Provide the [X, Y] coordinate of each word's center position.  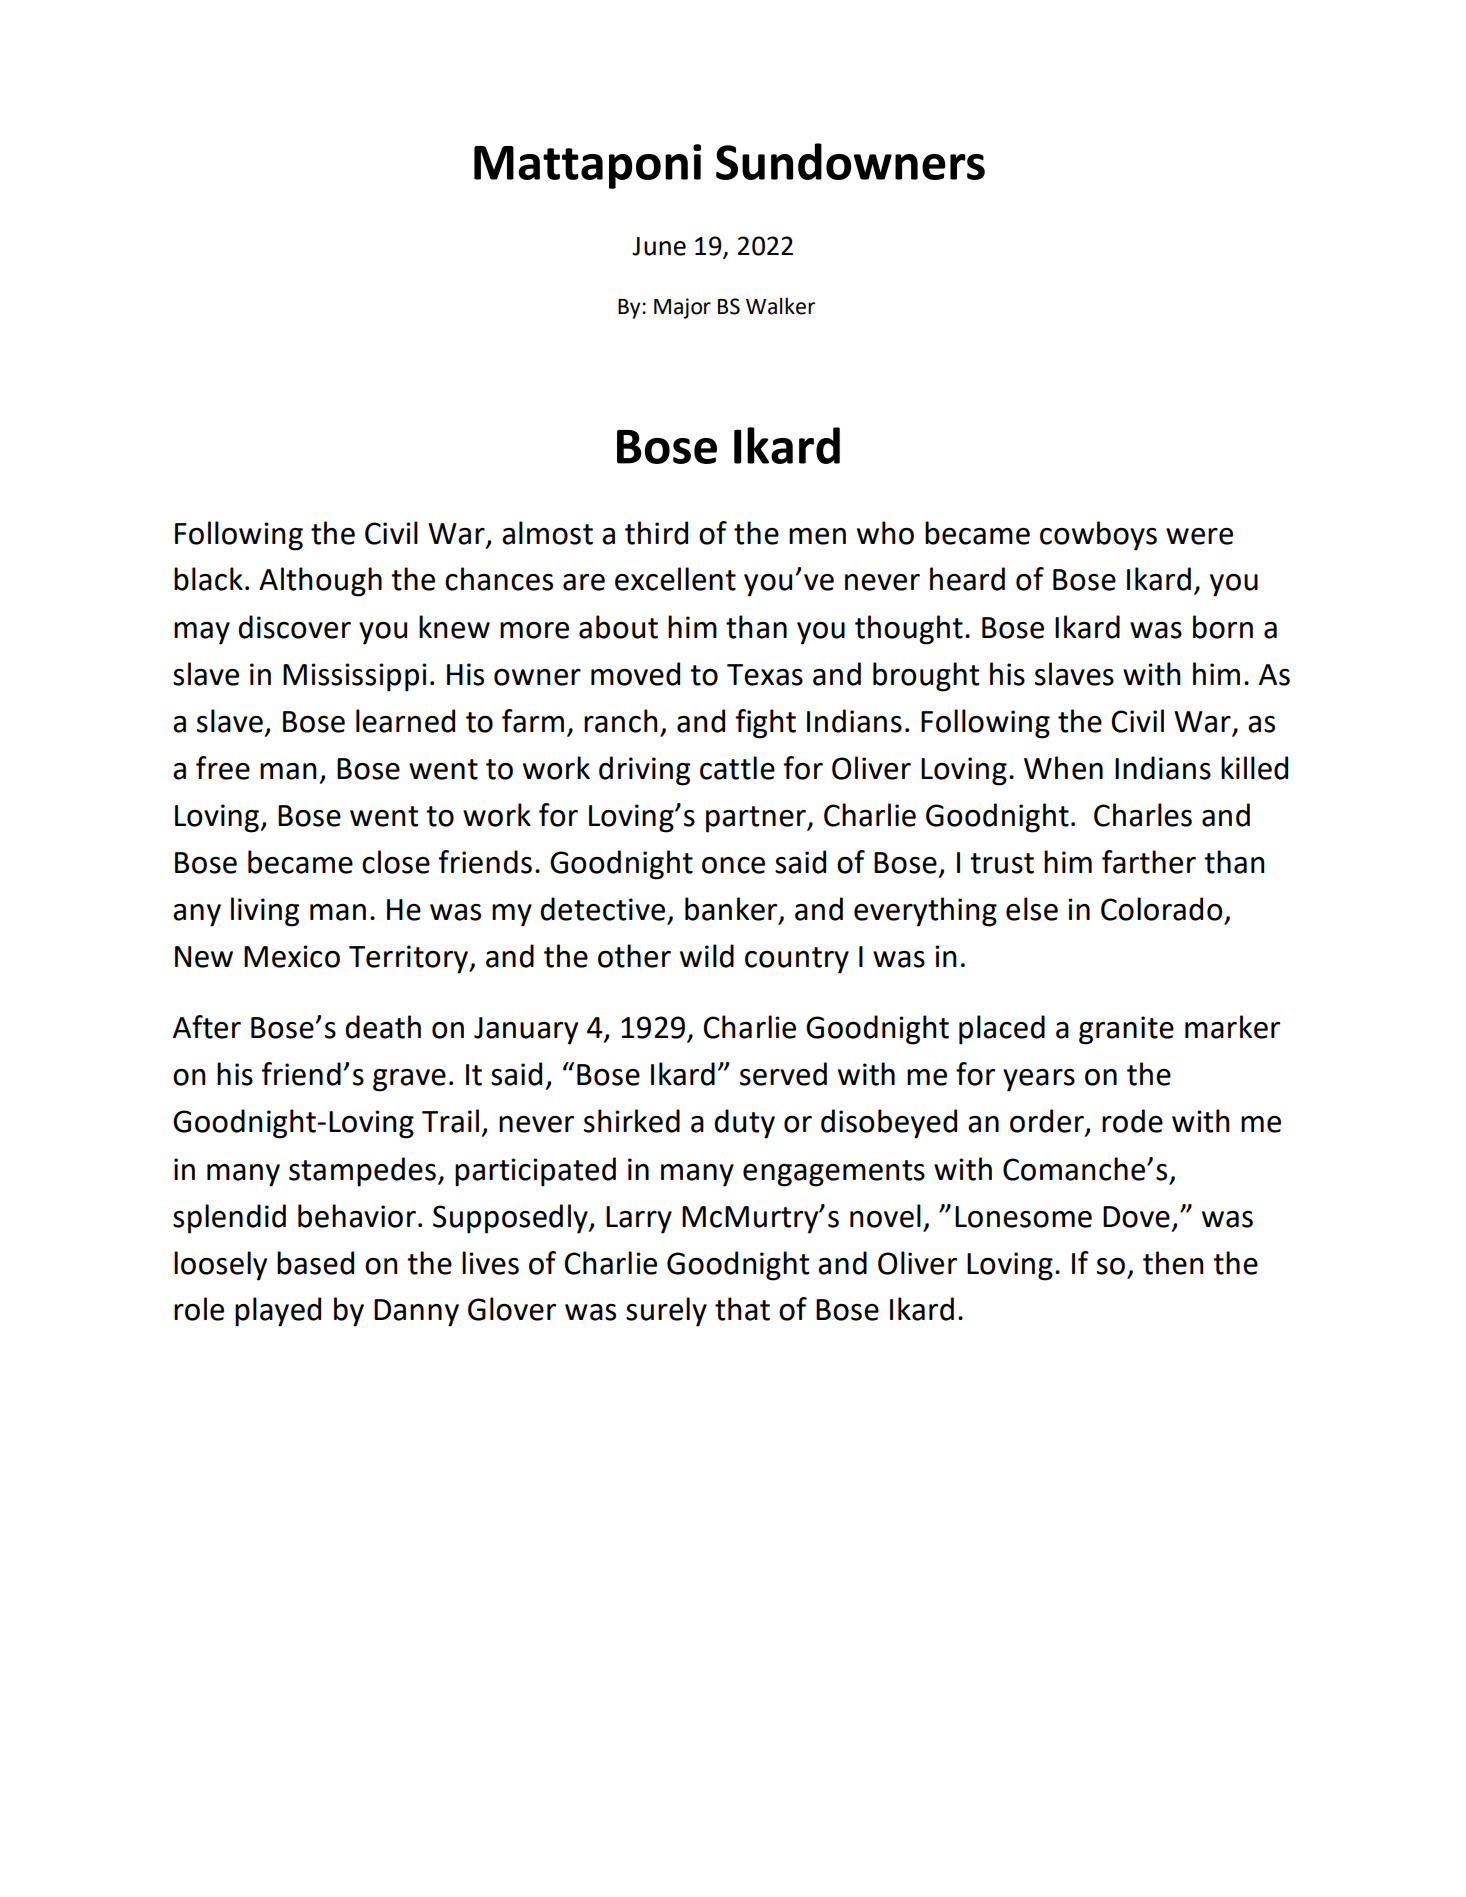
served [783, 1074]
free [223, 768]
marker [1232, 1027]
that [742, 1309]
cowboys [1098, 536]
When [1063, 768]
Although [320, 582]
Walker [780, 306]
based [315, 1263]
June [659, 246]
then [1173, 1263]
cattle [737, 768]
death [383, 1027]
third [656, 533]
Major [682, 308]
